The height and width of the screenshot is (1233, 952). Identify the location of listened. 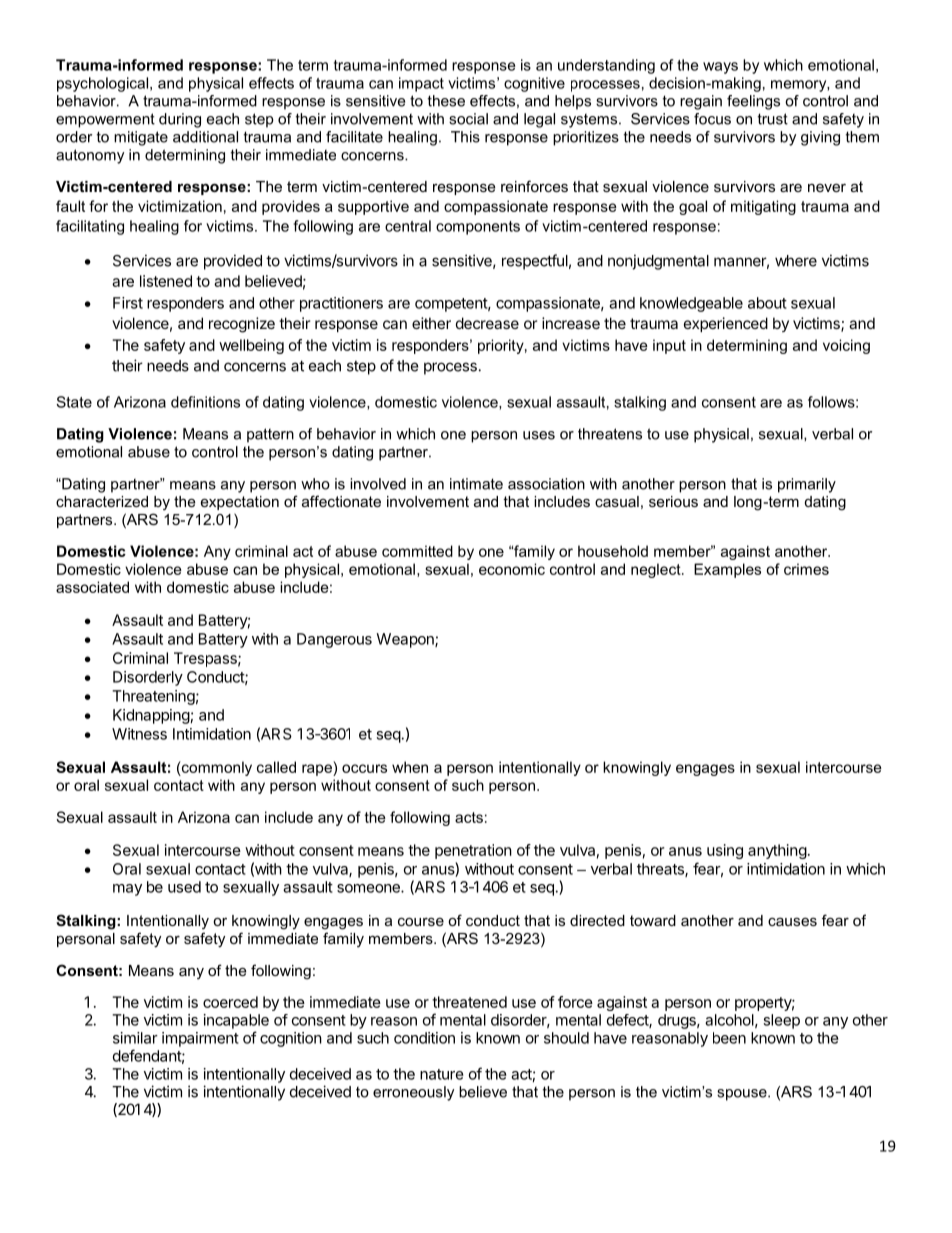
(166, 281).
